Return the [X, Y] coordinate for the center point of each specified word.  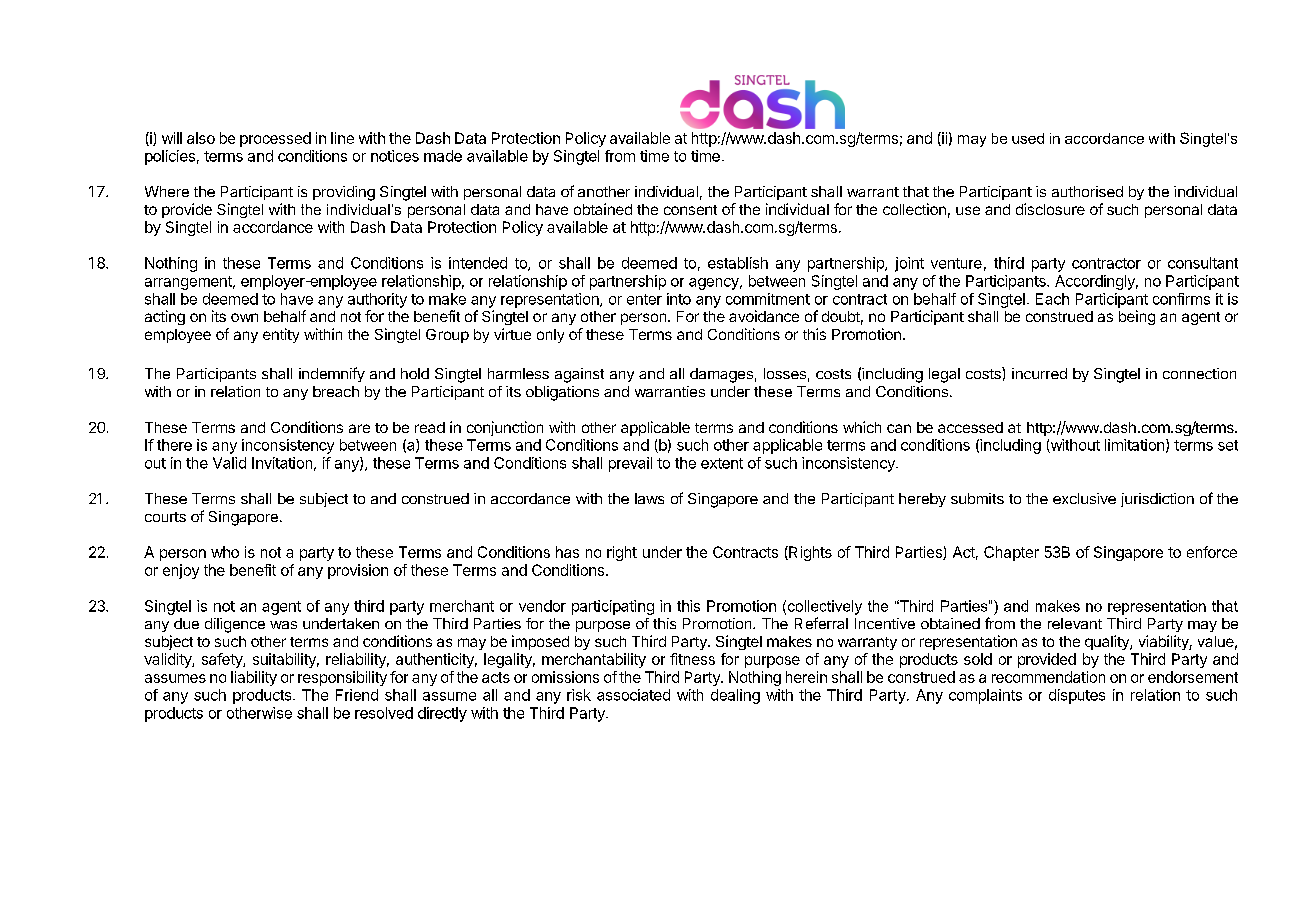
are [359, 428]
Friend [357, 695]
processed [275, 139]
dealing [735, 696]
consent [690, 210]
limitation [1134, 445]
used [1028, 138]
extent [722, 463]
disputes [1077, 696]
